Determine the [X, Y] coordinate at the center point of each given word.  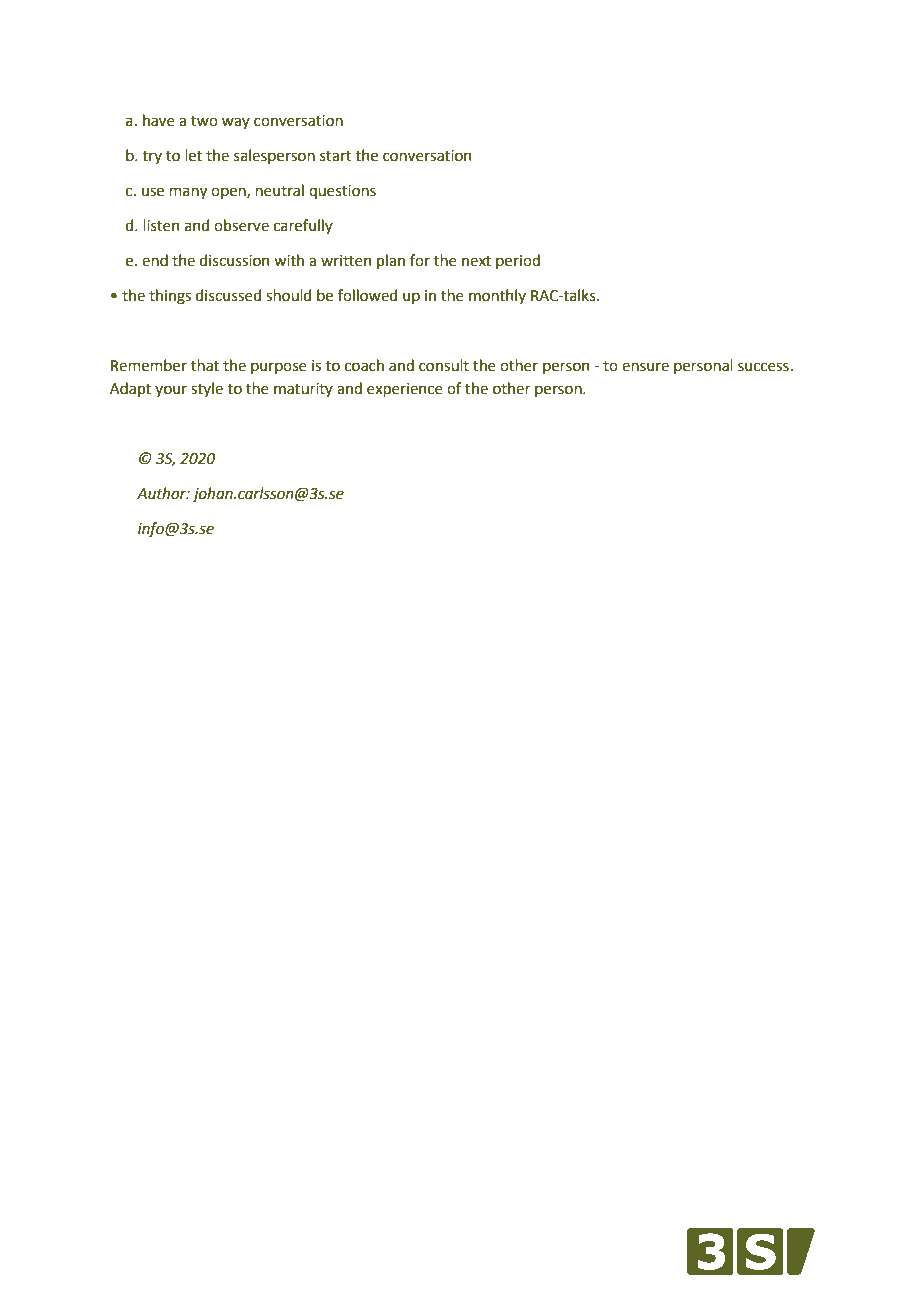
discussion [235, 260]
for [420, 260]
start [336, 156]
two [204, 121]
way [236, 123]
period [518, 261]
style [207, 389]
